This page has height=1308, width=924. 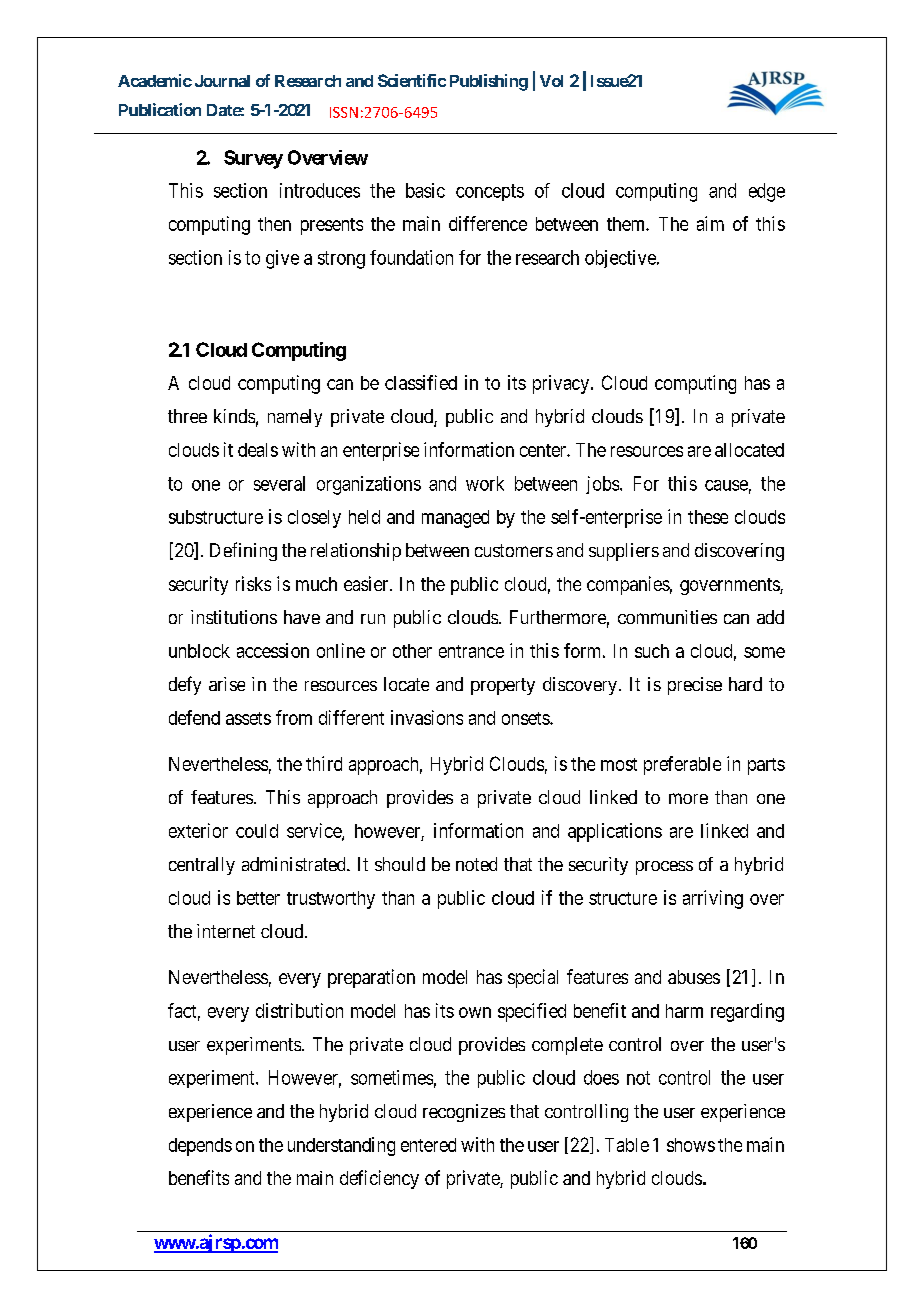 I want to click on Journal, so click(x=222, y=81).
